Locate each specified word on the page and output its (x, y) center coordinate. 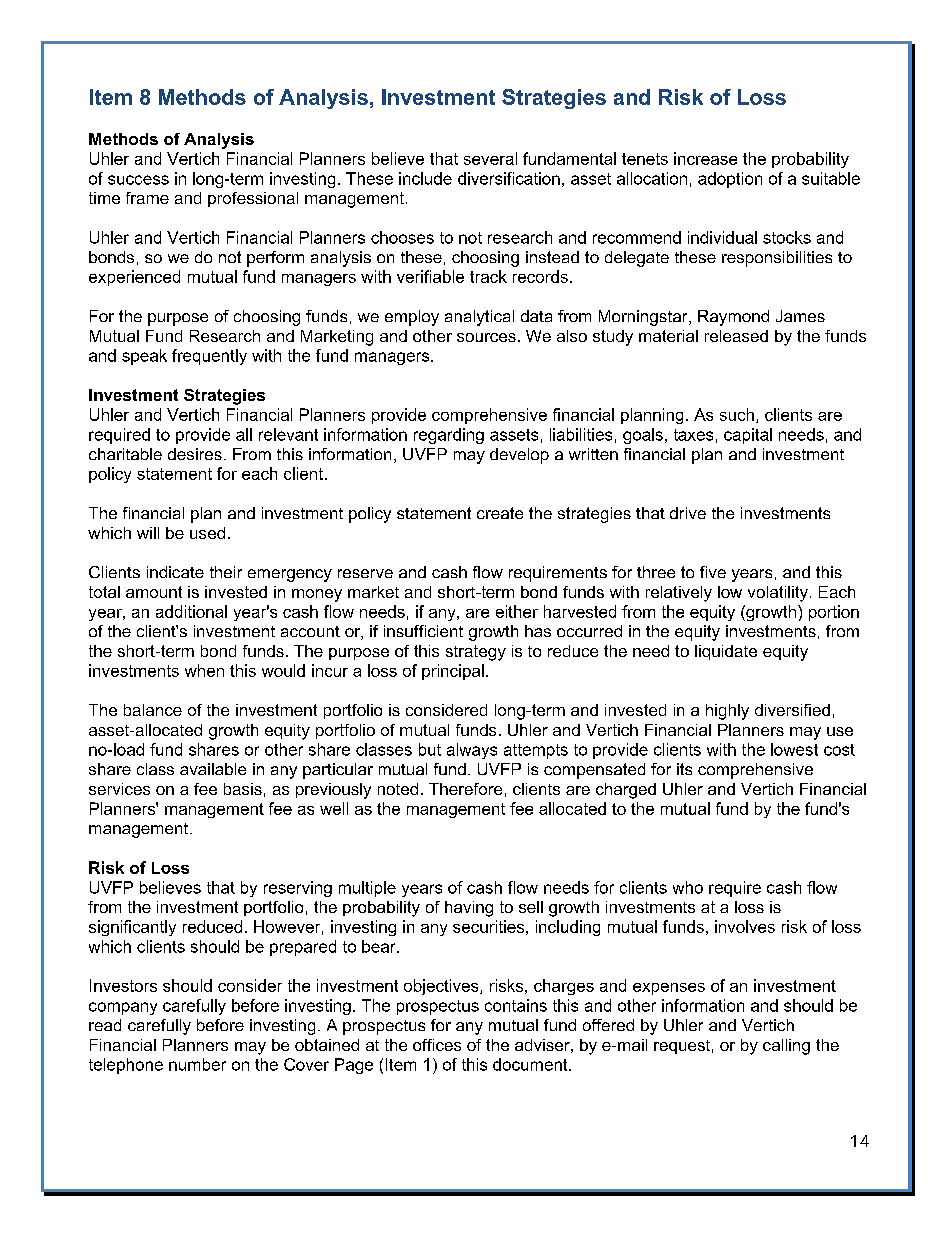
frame (147, 198)
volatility (778, 594)
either (517, 611)
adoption (730, 180)
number (197, 1064)
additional (191, 611)
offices (437, 1045)
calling (786, 1047)
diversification (509, 178)
